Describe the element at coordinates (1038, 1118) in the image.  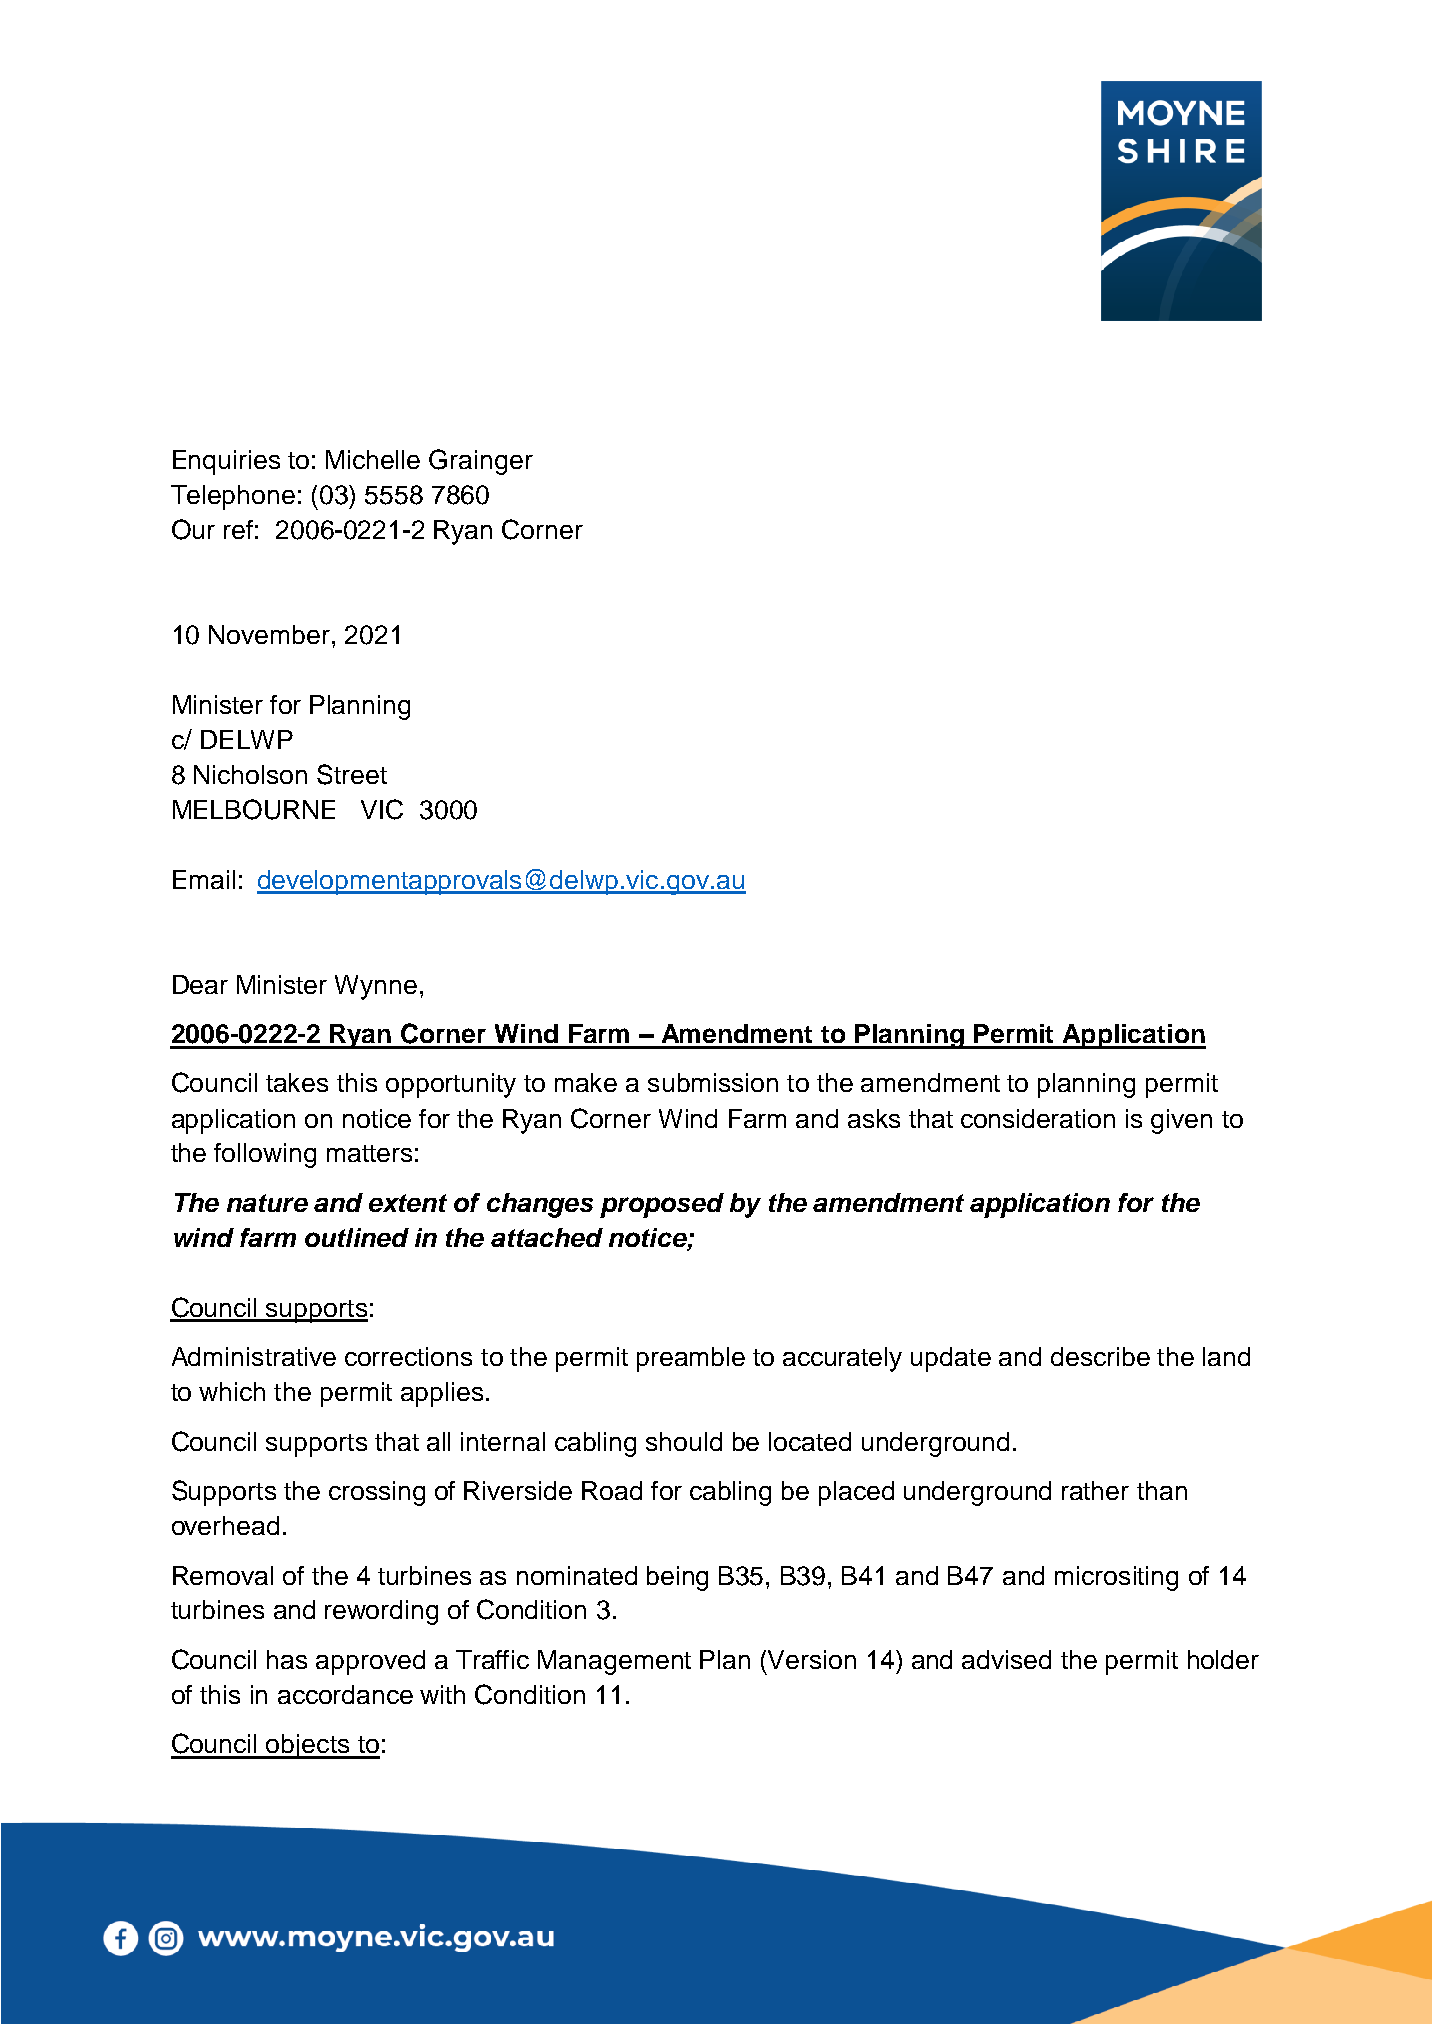
I see `consideration` at that location.
